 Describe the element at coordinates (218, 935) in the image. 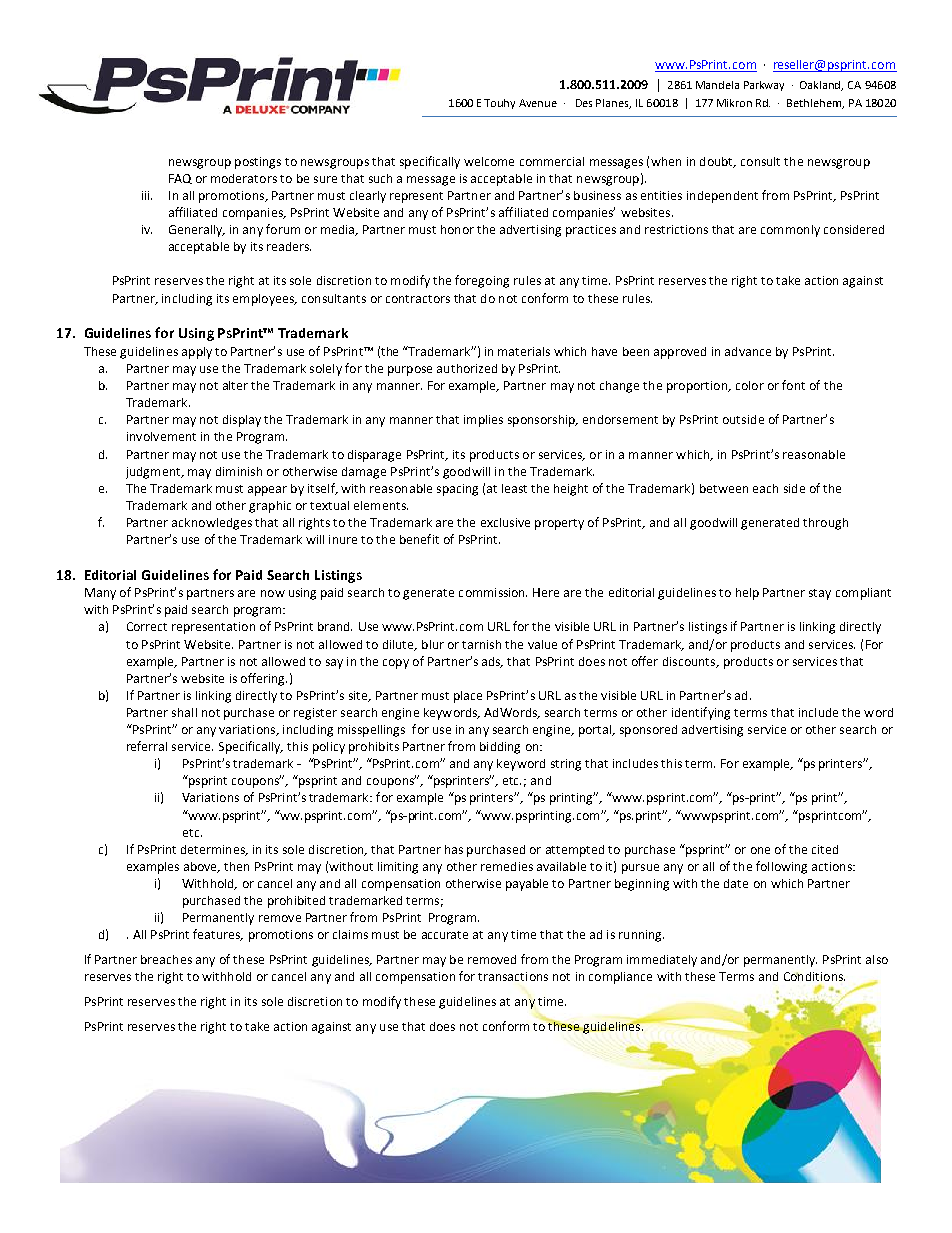

I see `features` at that location.
